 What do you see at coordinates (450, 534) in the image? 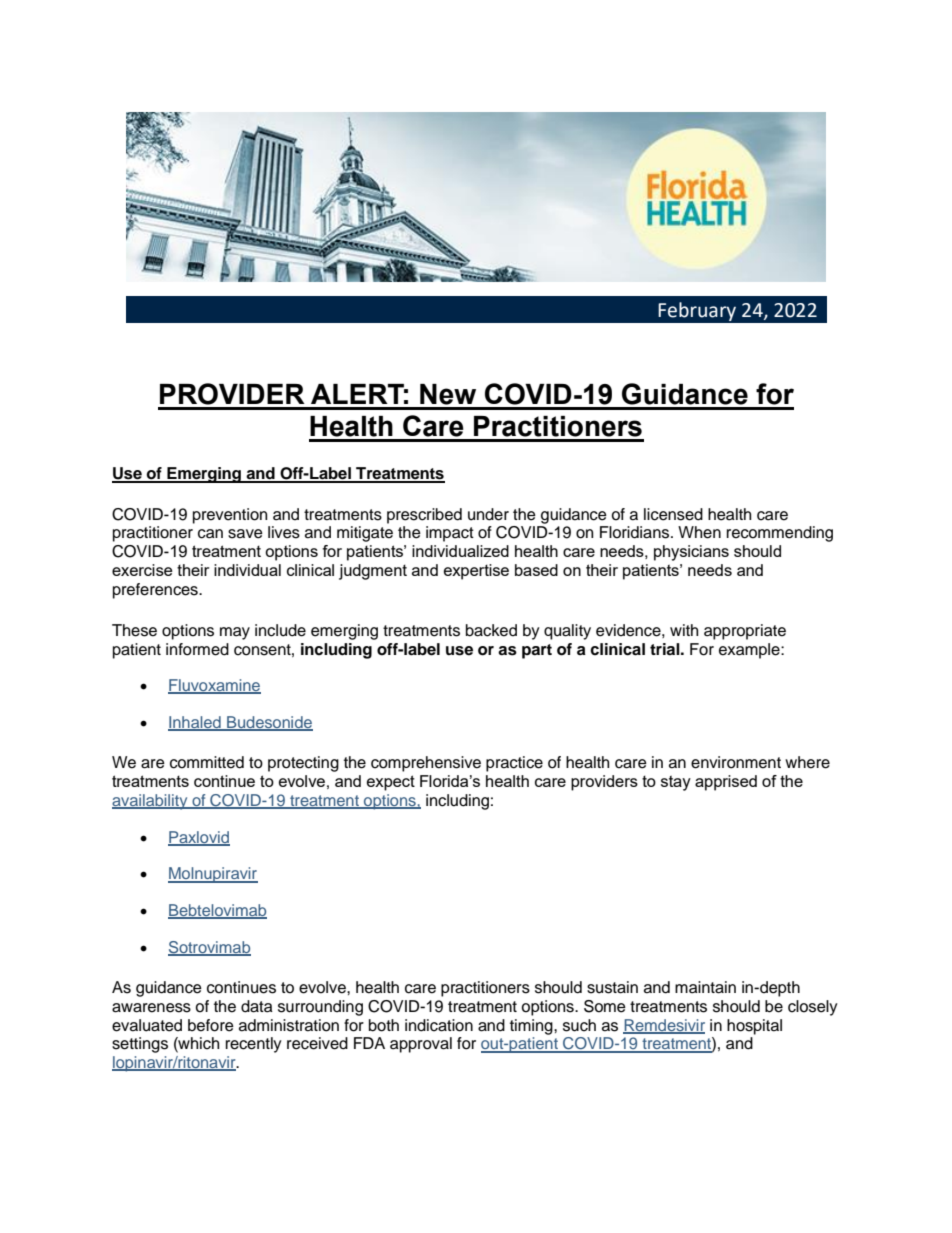
I see `impact` at bounding box center [450, 534].
